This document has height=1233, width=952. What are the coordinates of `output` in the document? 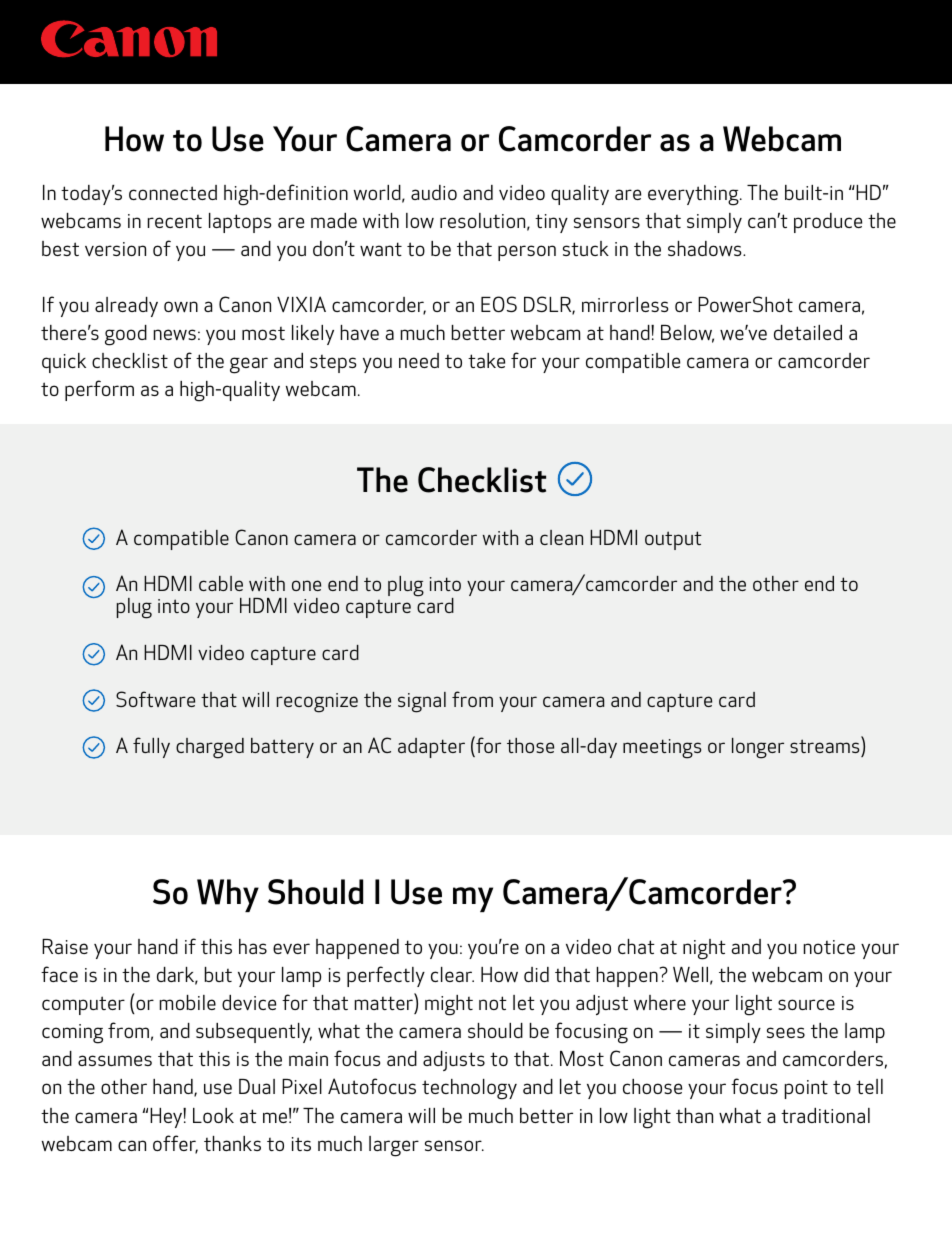 It's located at (673, 540).
